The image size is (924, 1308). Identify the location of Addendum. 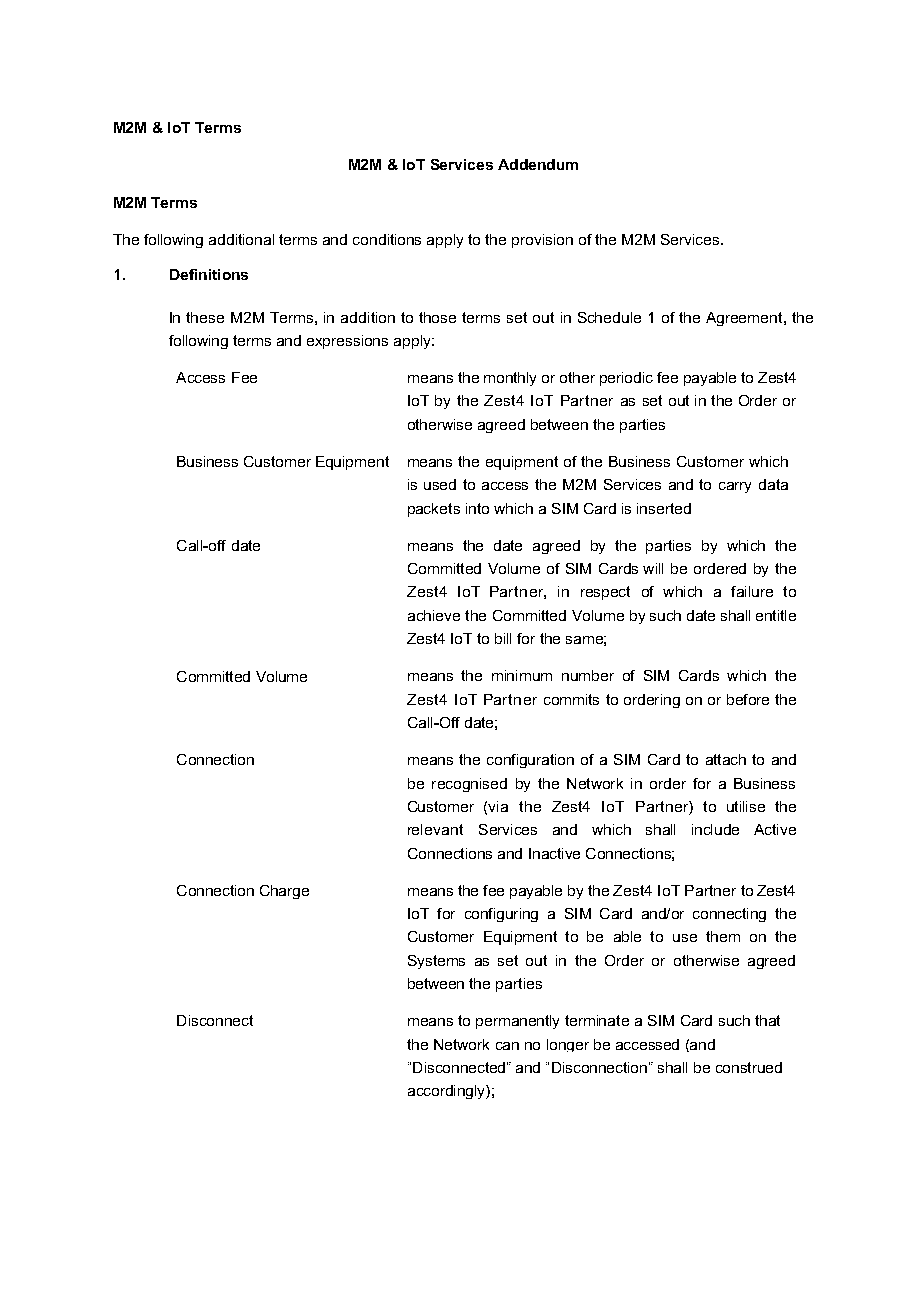
(538, 164).
